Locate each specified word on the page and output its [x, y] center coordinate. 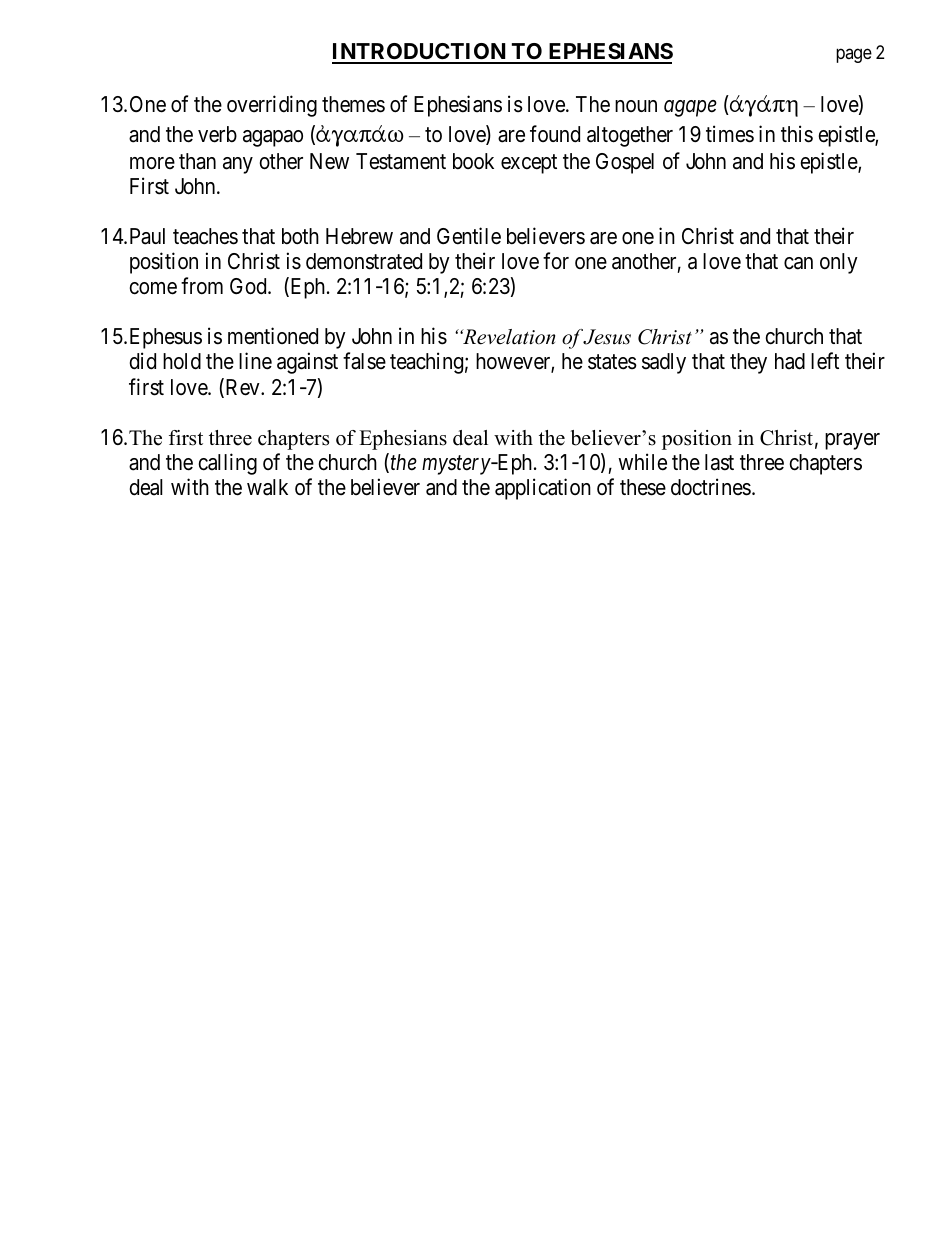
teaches [205, 236]
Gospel [625, 163]
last [719, 462]
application [543, 489]
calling [227, 464]
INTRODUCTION [420, 53]
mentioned [273, 336]
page [854, 56]
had [790, 361]
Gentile [469, 236]
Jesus [607, 337]
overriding [272, 106]
